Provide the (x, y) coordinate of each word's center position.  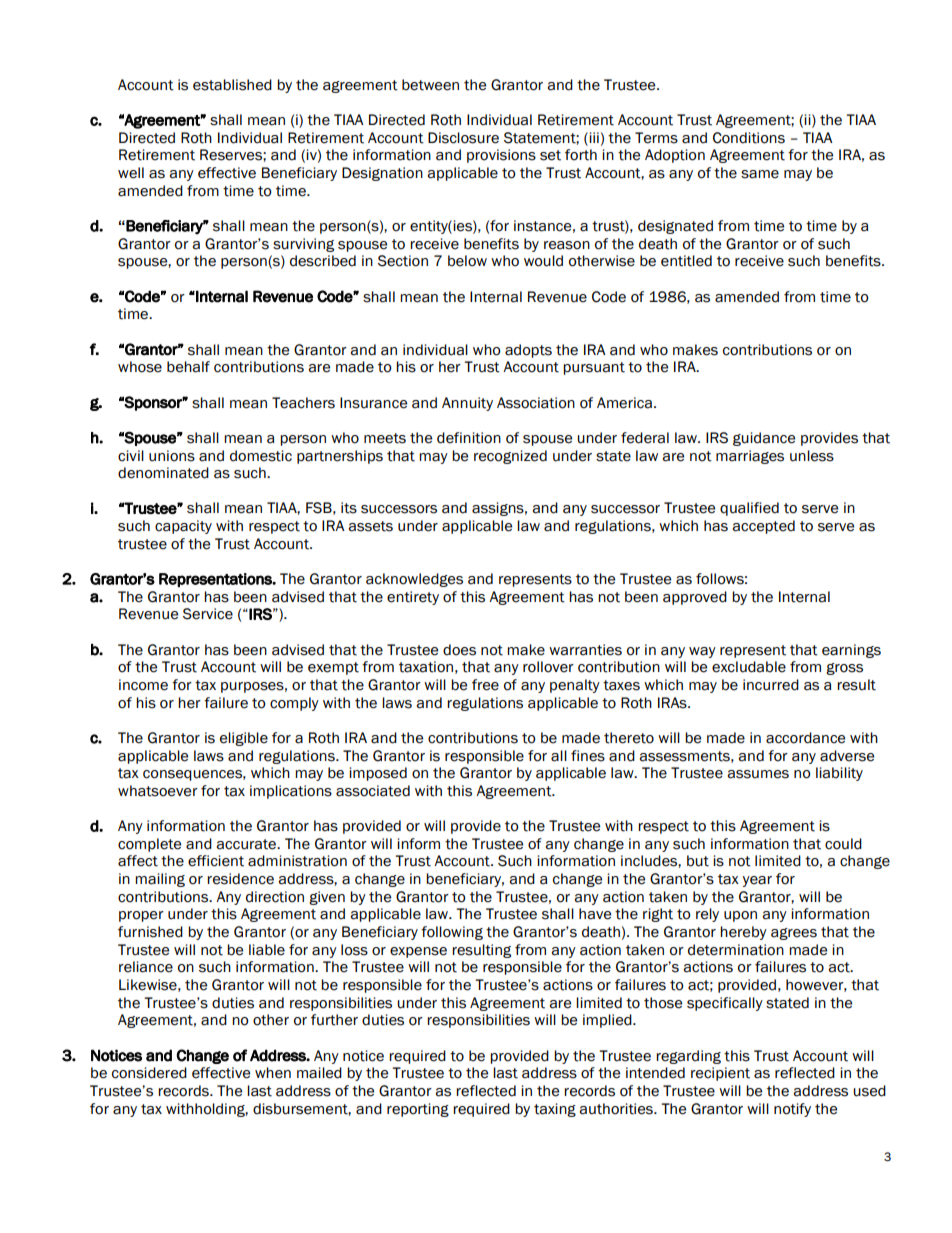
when (273, 1073)
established (232, 85)
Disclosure (463, 138)
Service (208, 614)
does (459, 650)
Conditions (749, 138)
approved (695, 598)
